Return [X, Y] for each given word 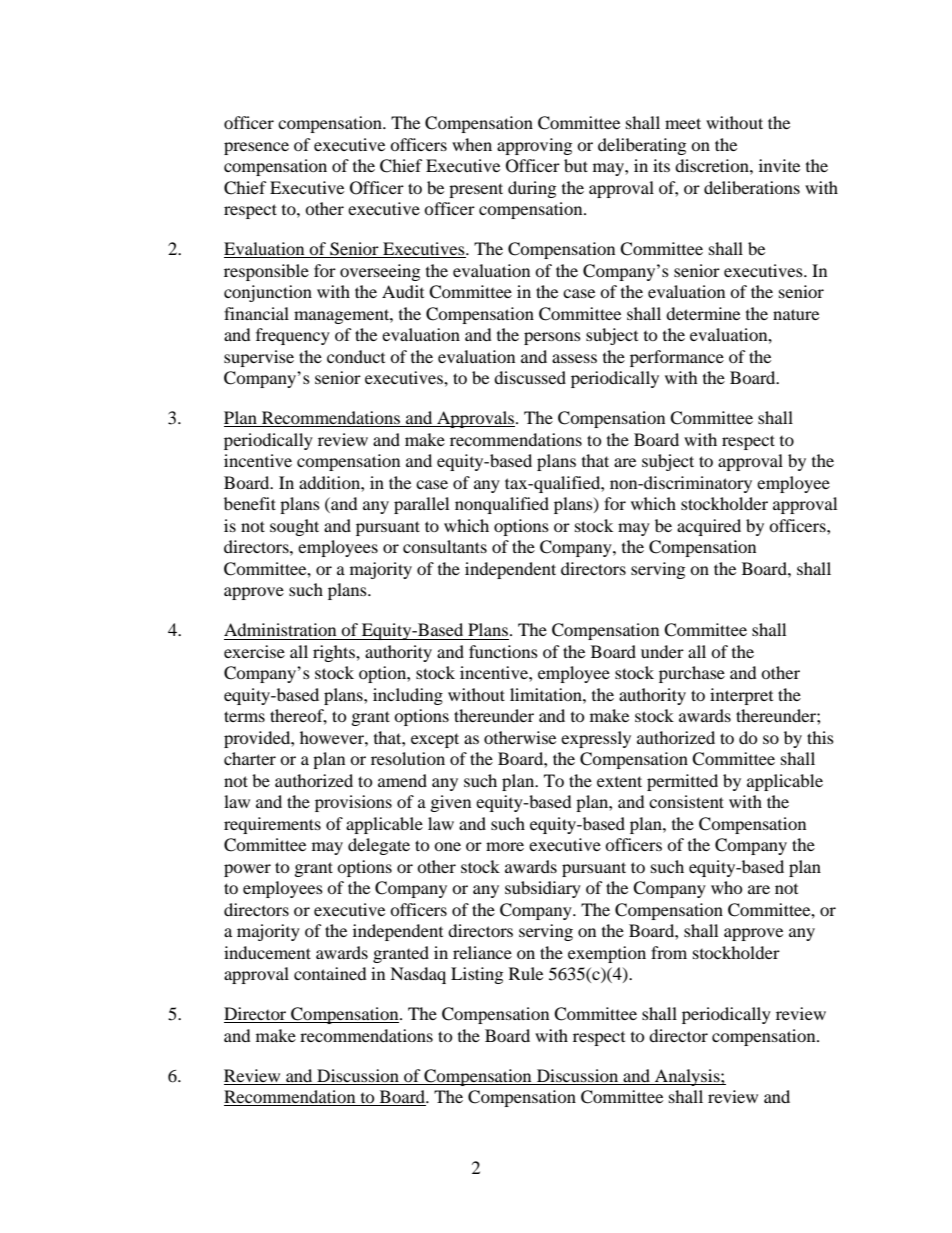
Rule [526, 973]
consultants [445, 546]
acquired [709, 527]
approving [534, 146]
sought [294, 527]
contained [330, 973]
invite [779, 165]
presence [256, 148]
